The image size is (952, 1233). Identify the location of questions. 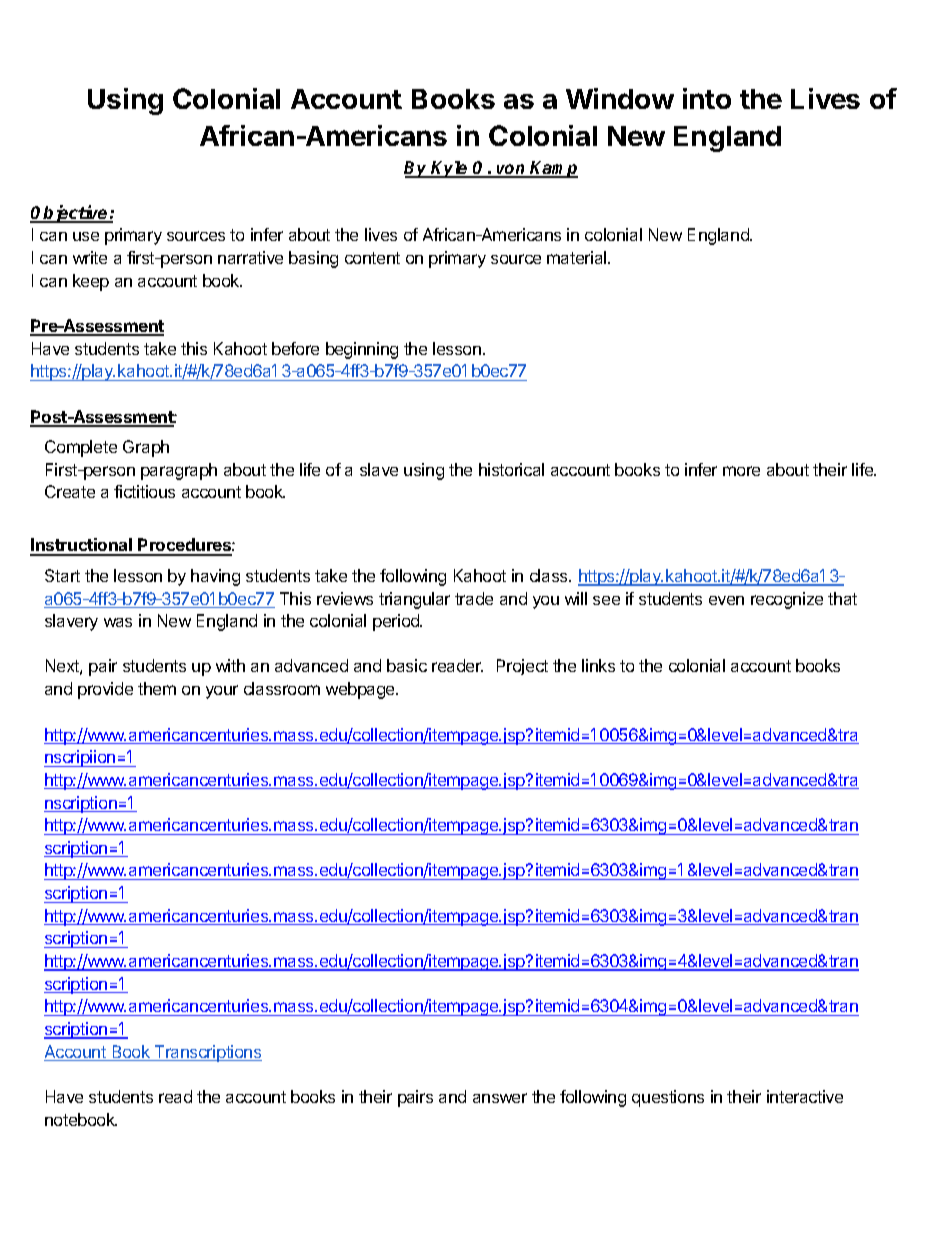
(668, 1098).
